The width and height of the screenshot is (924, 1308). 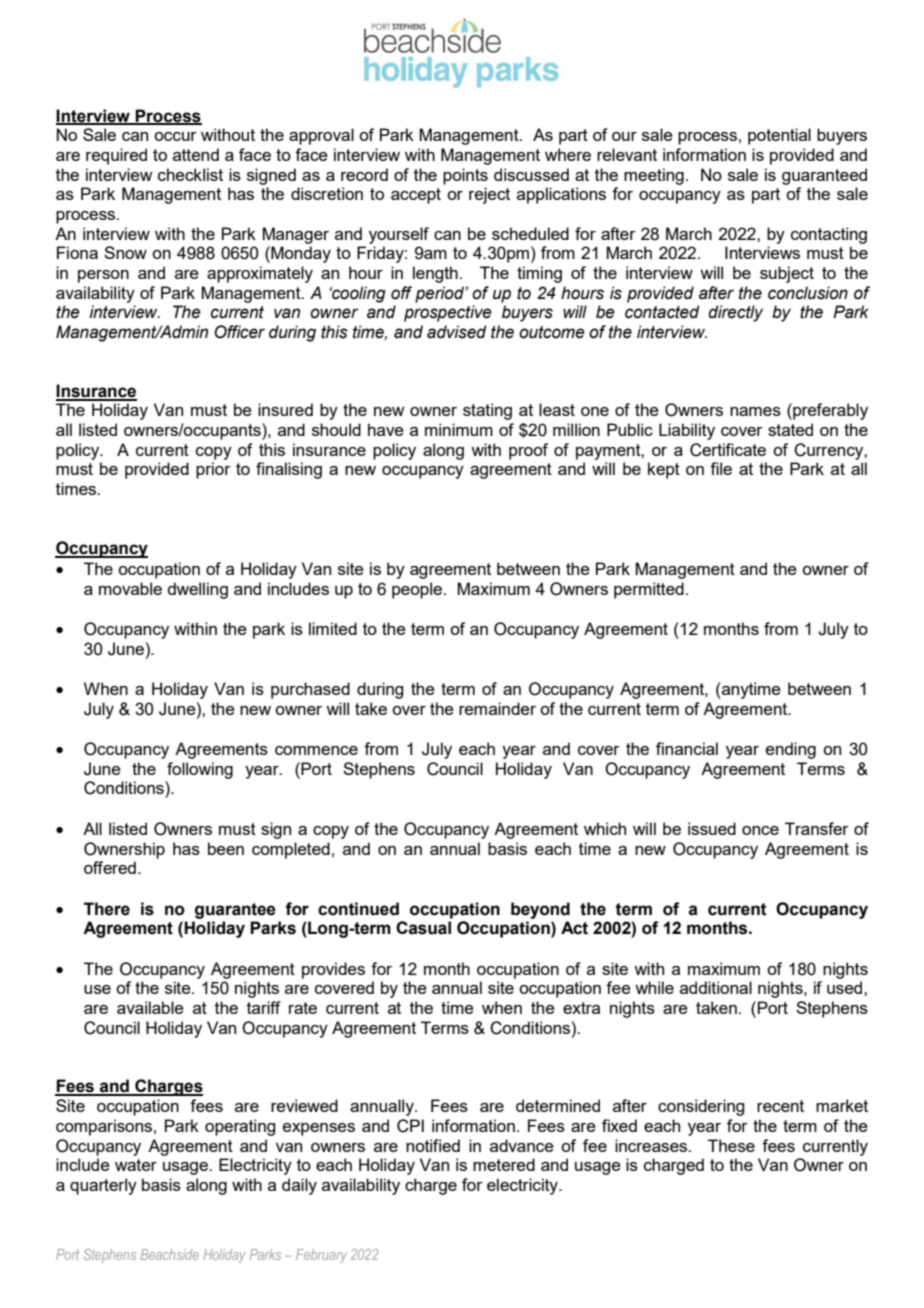 I want to click on once, so click(x=760, y=830).
